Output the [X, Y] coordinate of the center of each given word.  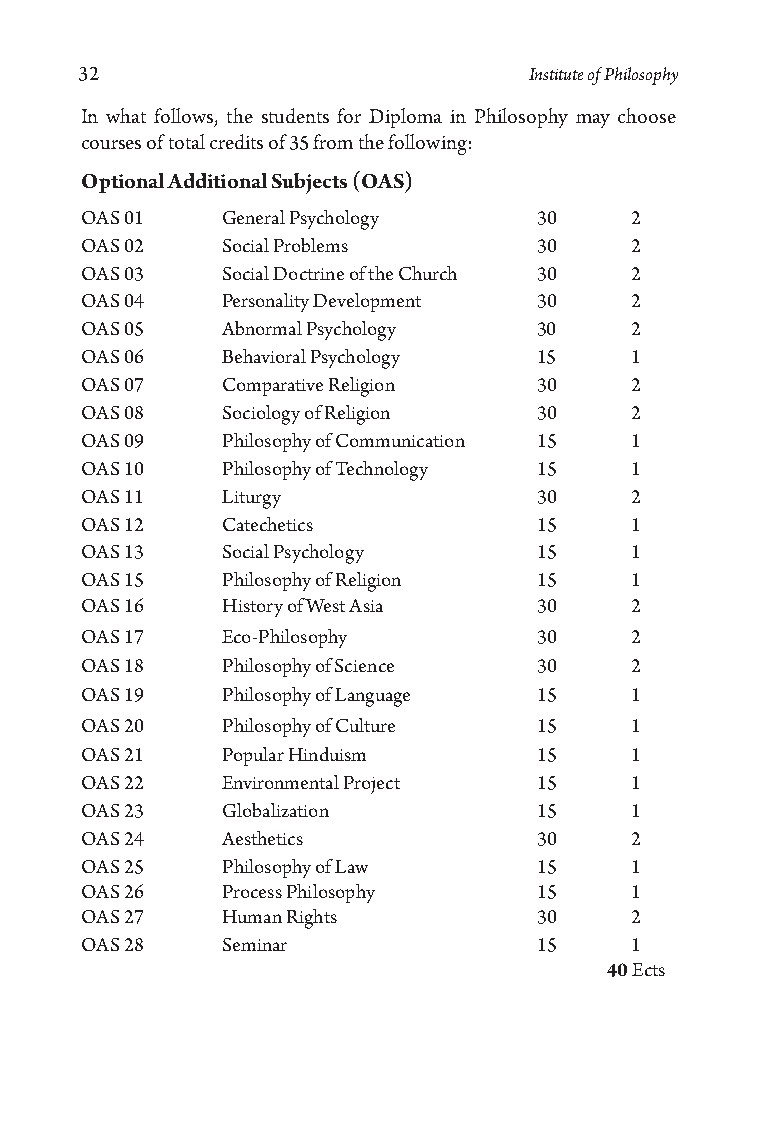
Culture [365, 725]
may [593, 121]
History [253, 608]
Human [252, 916]
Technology [382, 471]
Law [351, 866]
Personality [266, 302]
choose [647, 115]
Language [372, 697]
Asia [366, 605]
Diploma [405, 118]
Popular [253, 756]
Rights [312, 919]
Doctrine [308, 273]
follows [185, 117]
